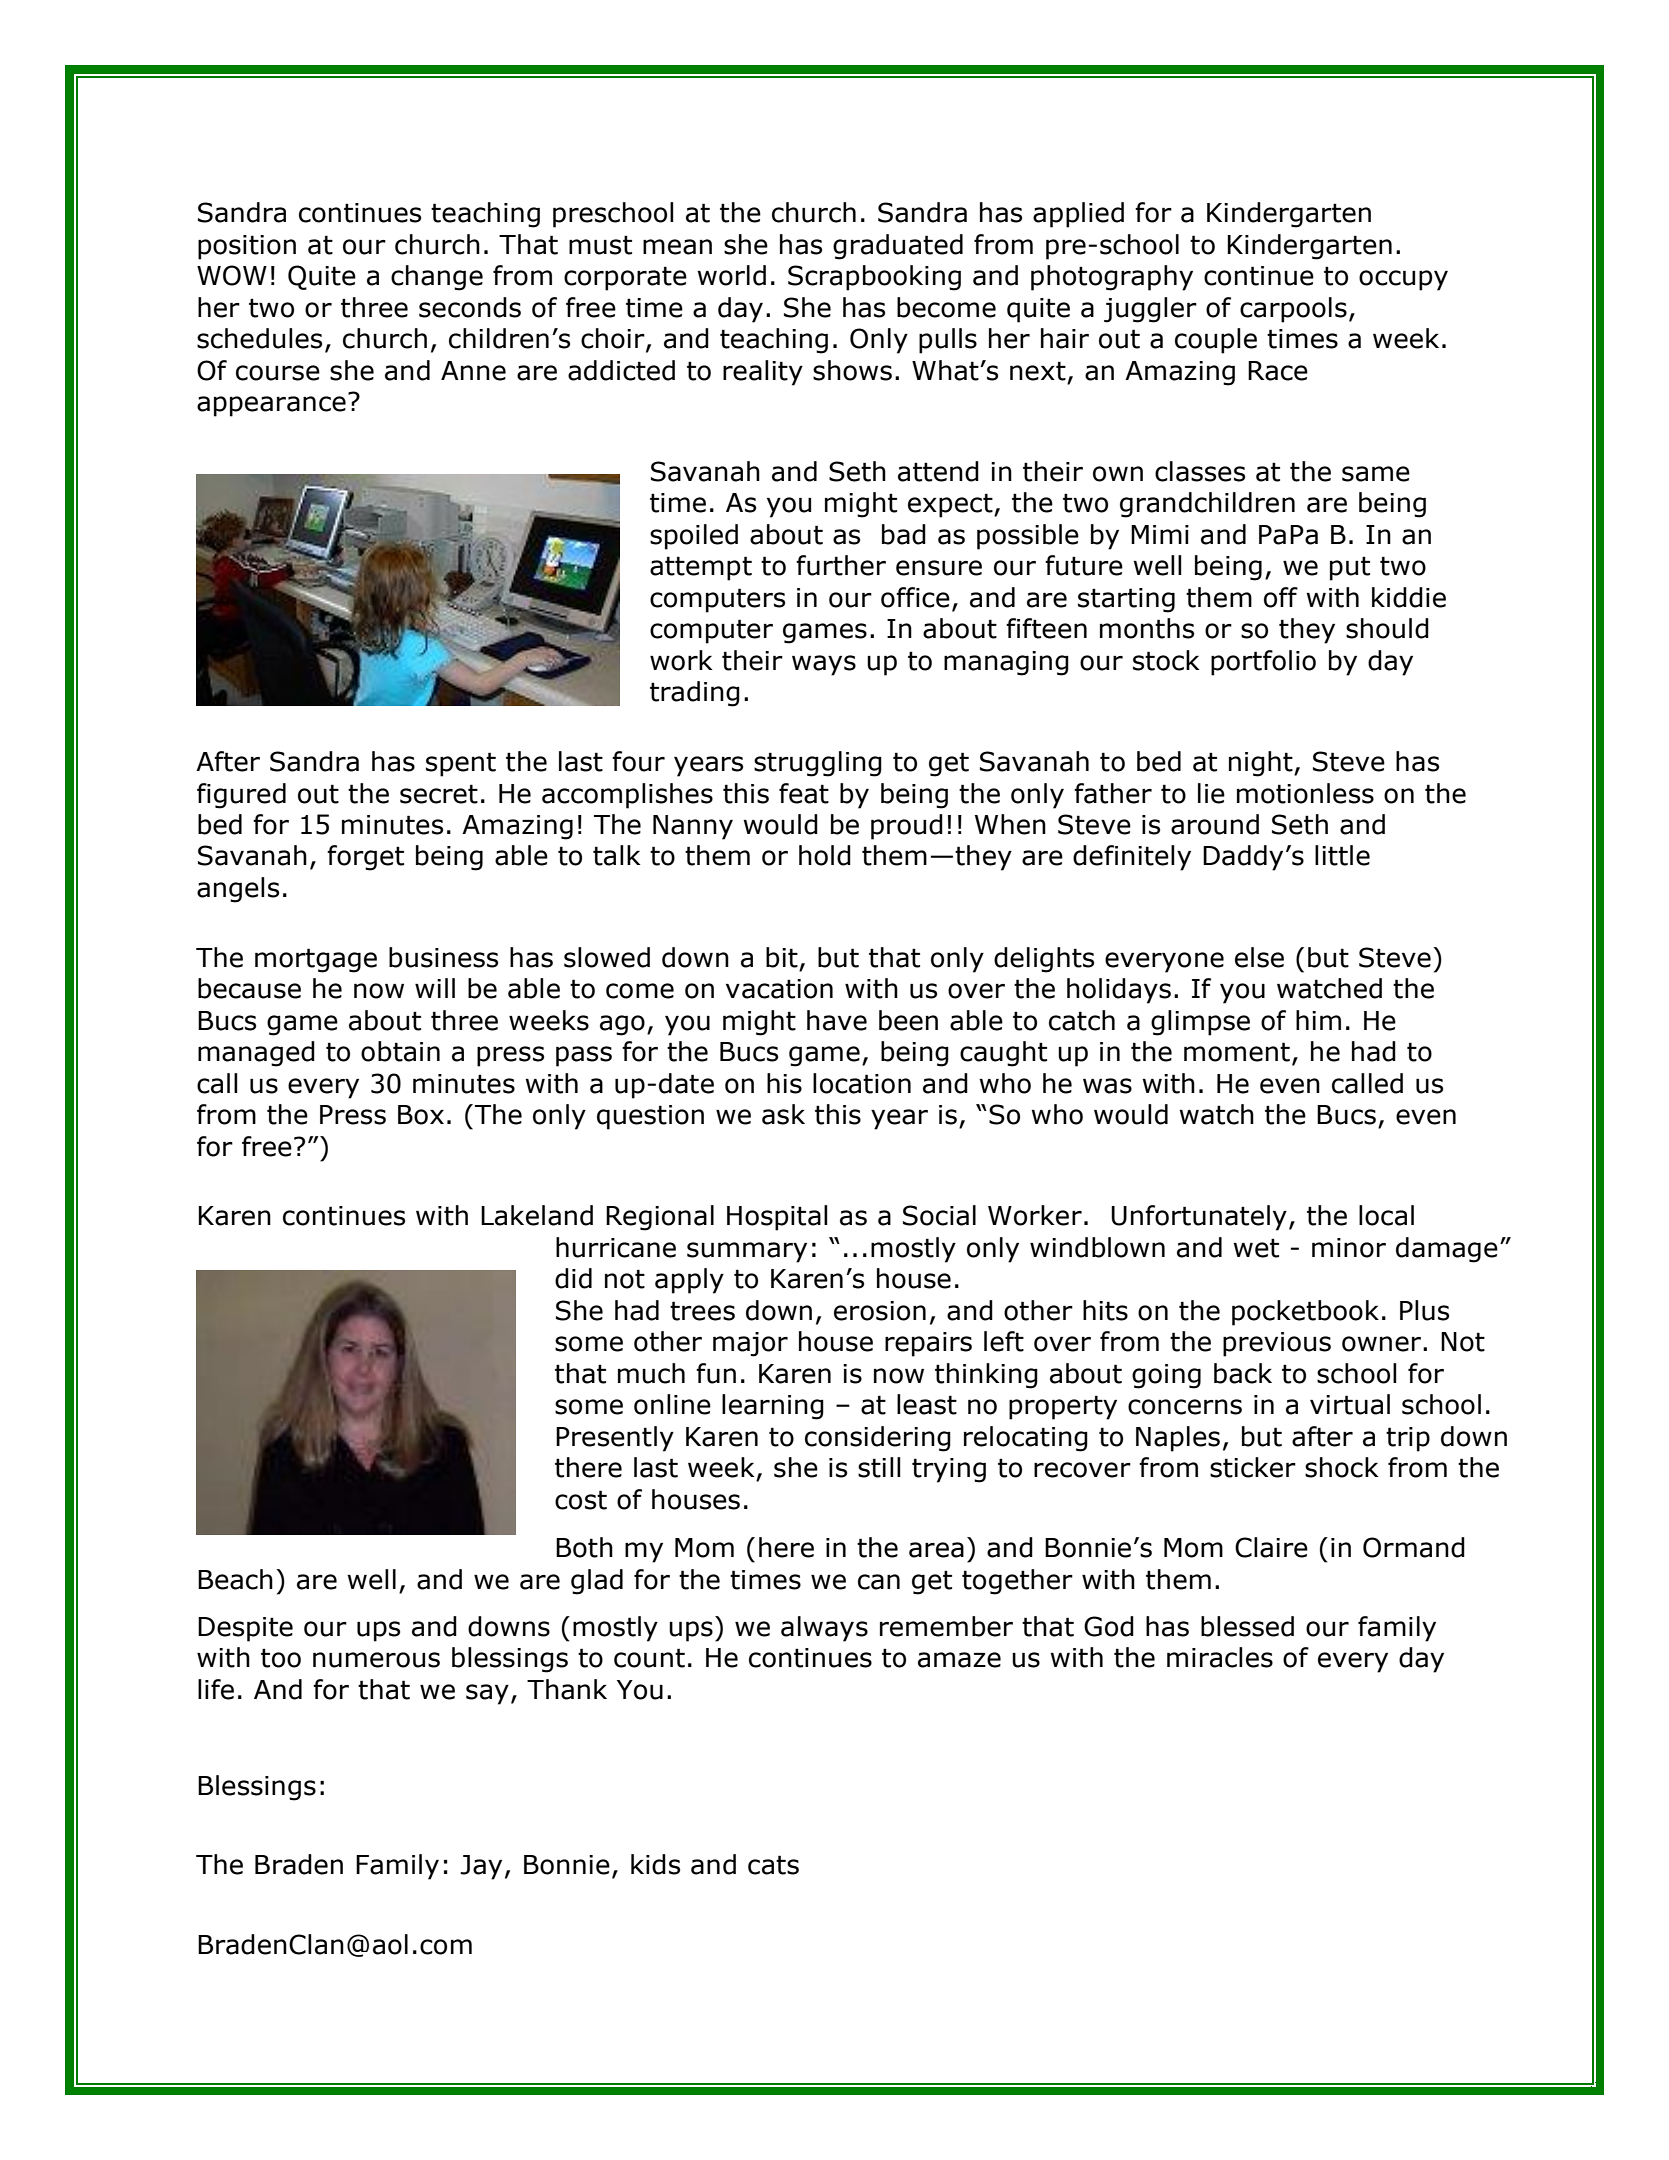  What do you see at coordinates (1318, 1020) in the document?
I see `him` at bounding box center [1318, 1020].
